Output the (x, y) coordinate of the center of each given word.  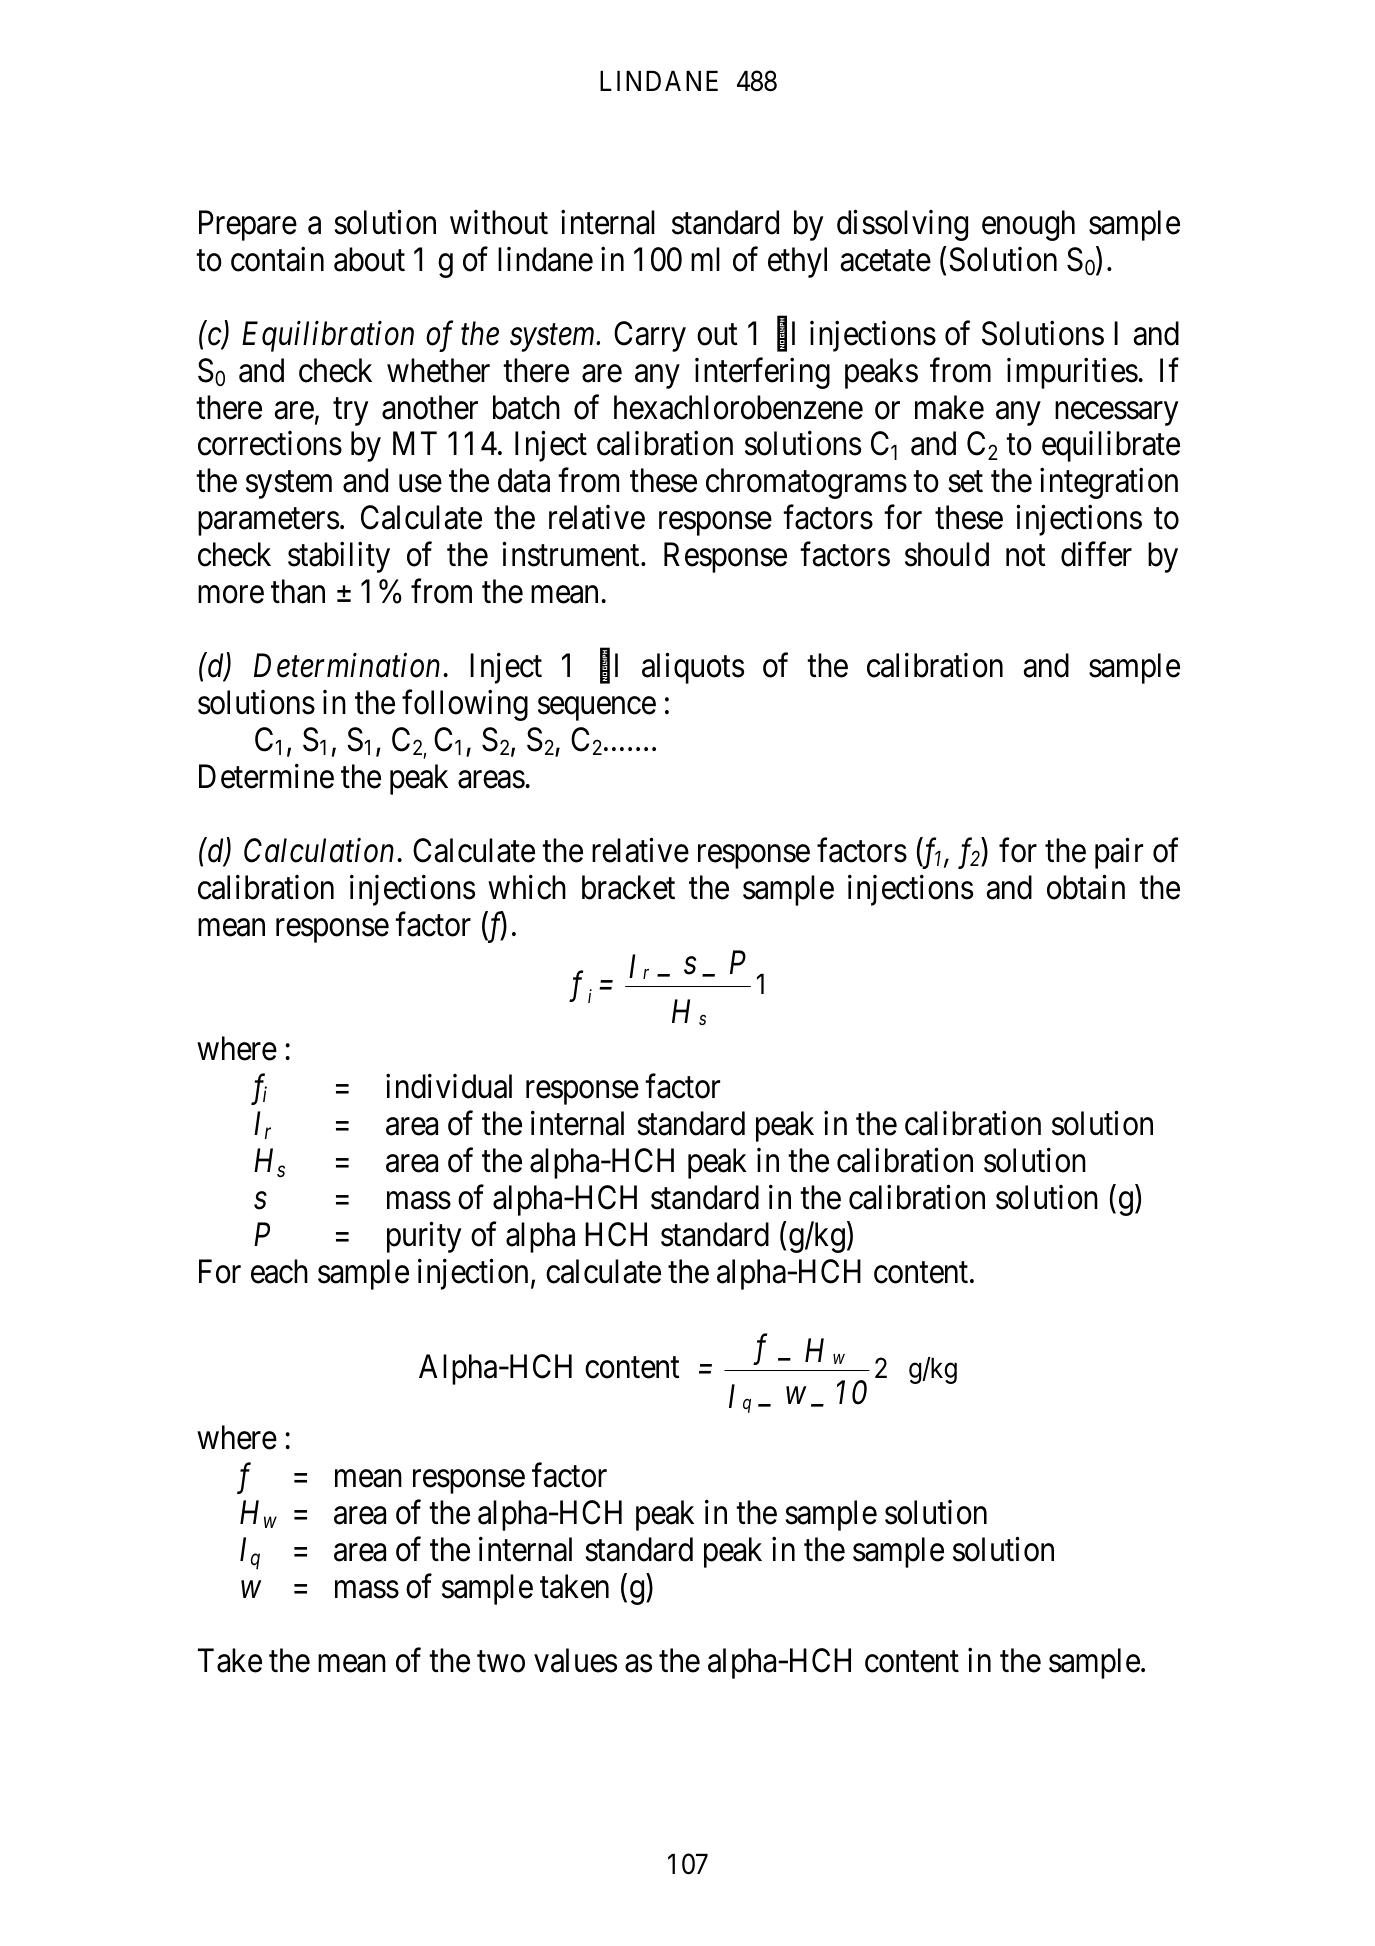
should (947, 554)
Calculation (319, 850)
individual (449, 1086)
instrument (572, 554)
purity (424, 1237)
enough (1028, 225)
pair (1119, 853)
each (279, 1271)
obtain (1086, 887)
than (298, 591)
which (527, 887)
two (501, 1662)
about (369, 259)
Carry (650, 336)
